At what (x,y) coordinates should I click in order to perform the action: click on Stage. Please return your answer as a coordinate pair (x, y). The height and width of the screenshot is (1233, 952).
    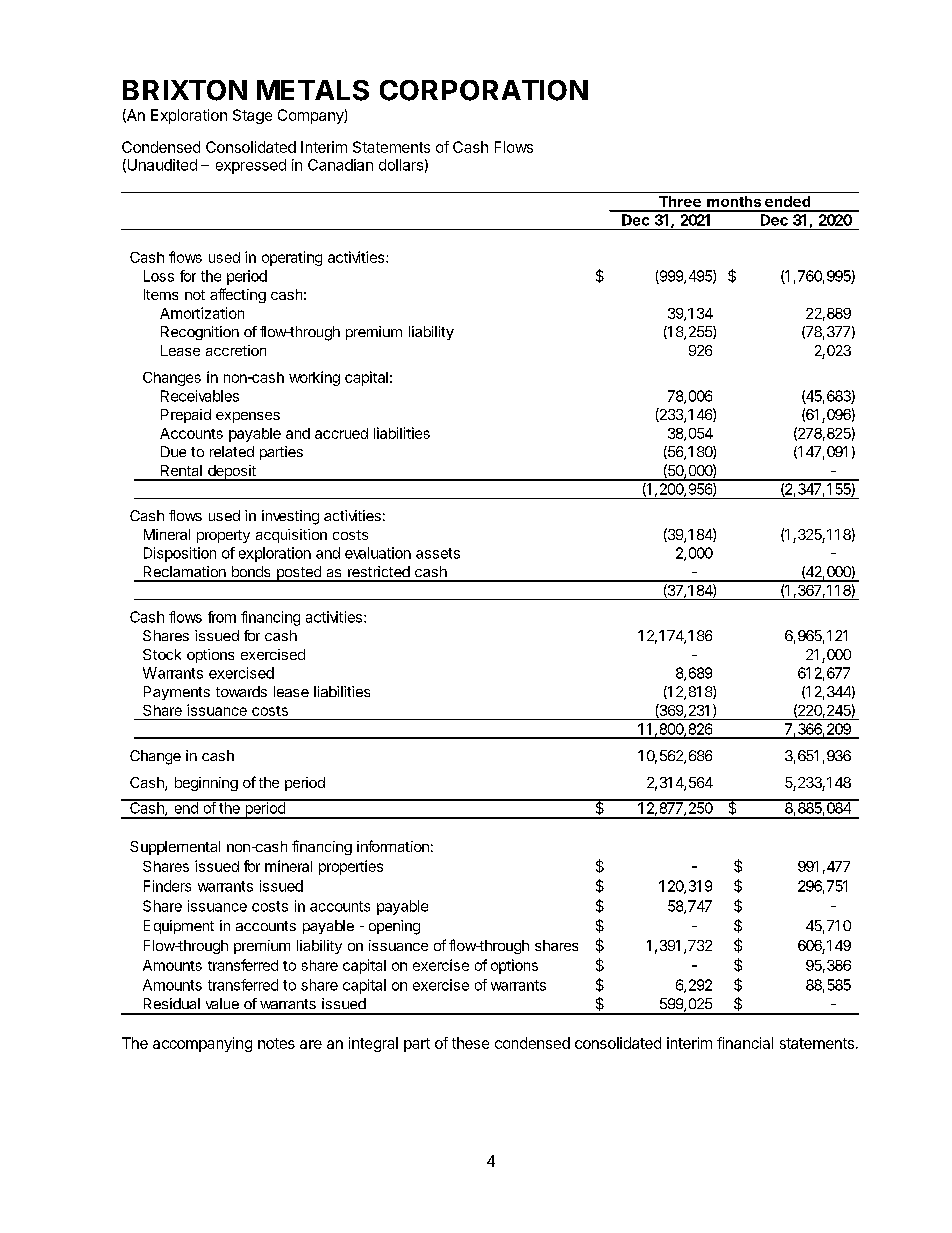
    Looking at the image, I should click on (252, 116).
